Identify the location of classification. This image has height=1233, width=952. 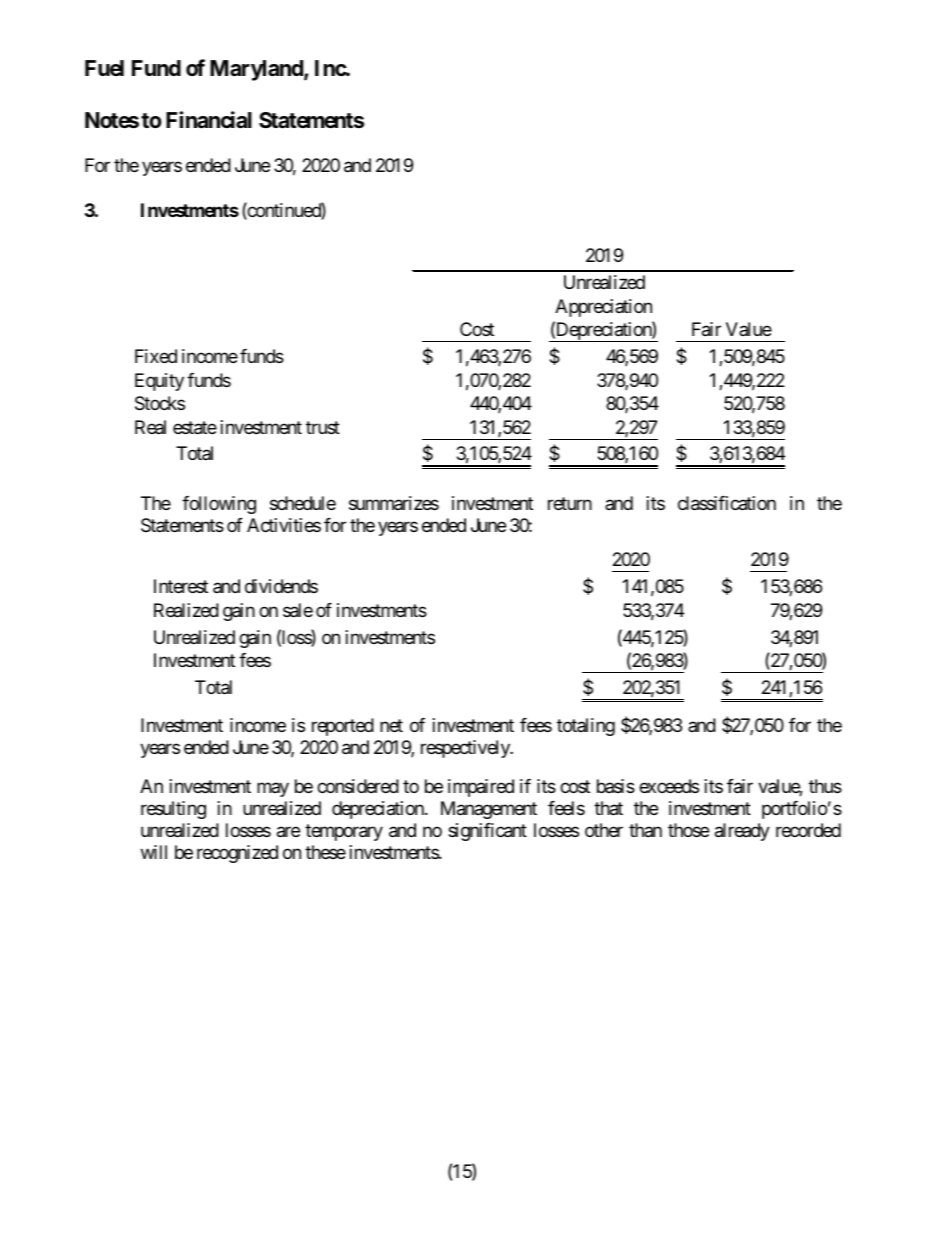
(727, 503).
